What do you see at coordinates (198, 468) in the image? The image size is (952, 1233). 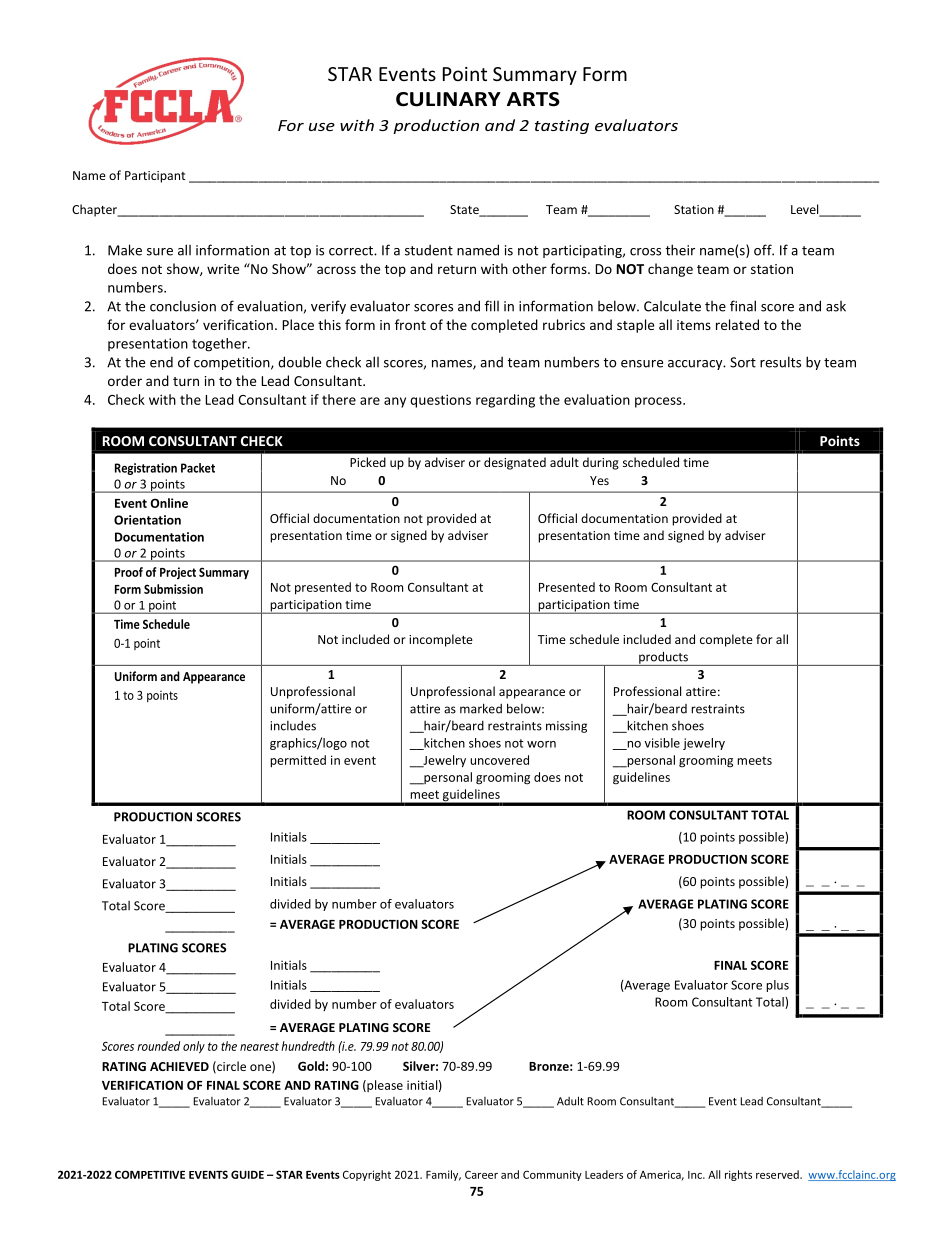 I see `Packet` at bounding box center [198, 468].
